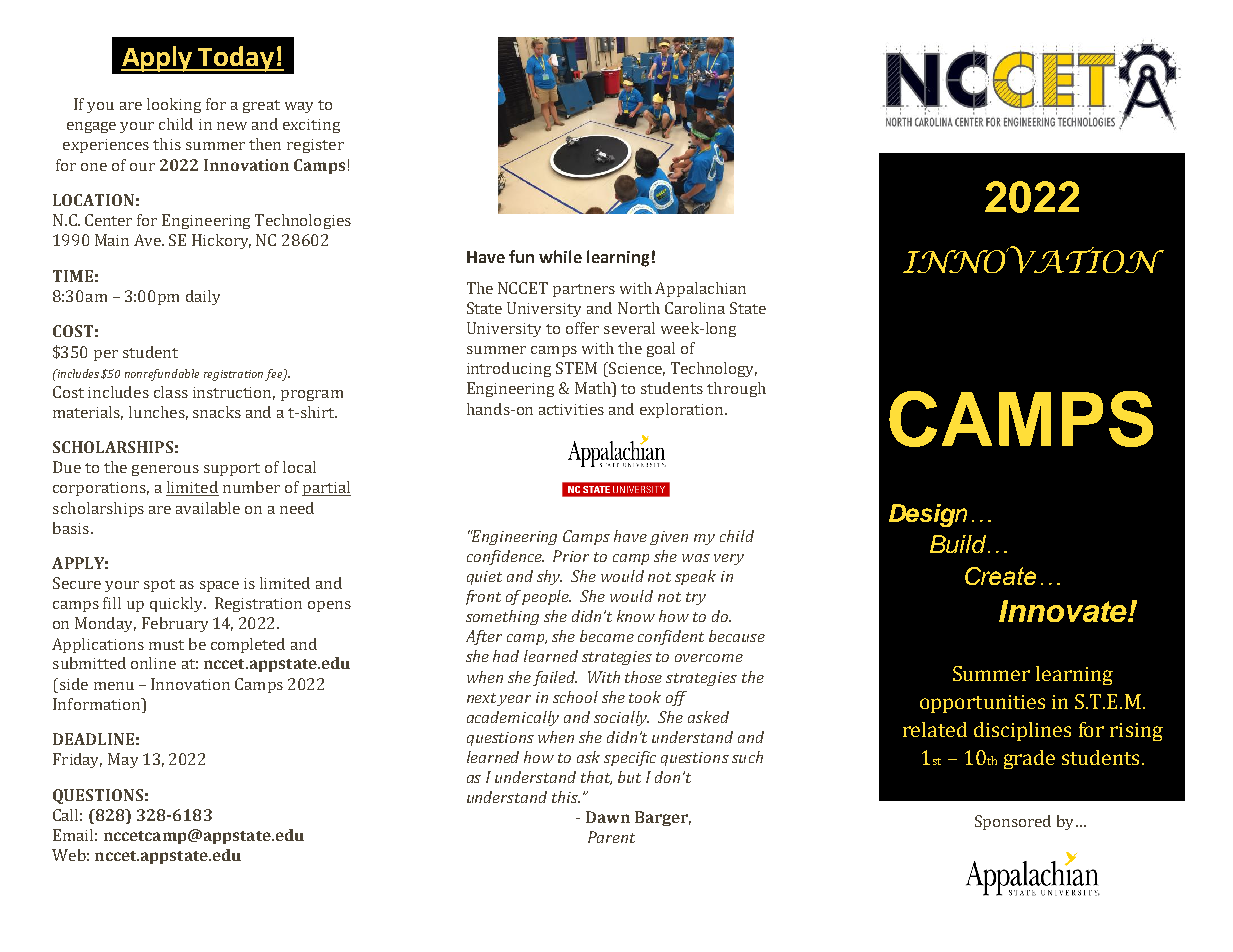 The width and height of the image is (1233, 952). What do you see at coordinates (643, 677) in the image?
I see `those` at bounding box center [643, 677].
